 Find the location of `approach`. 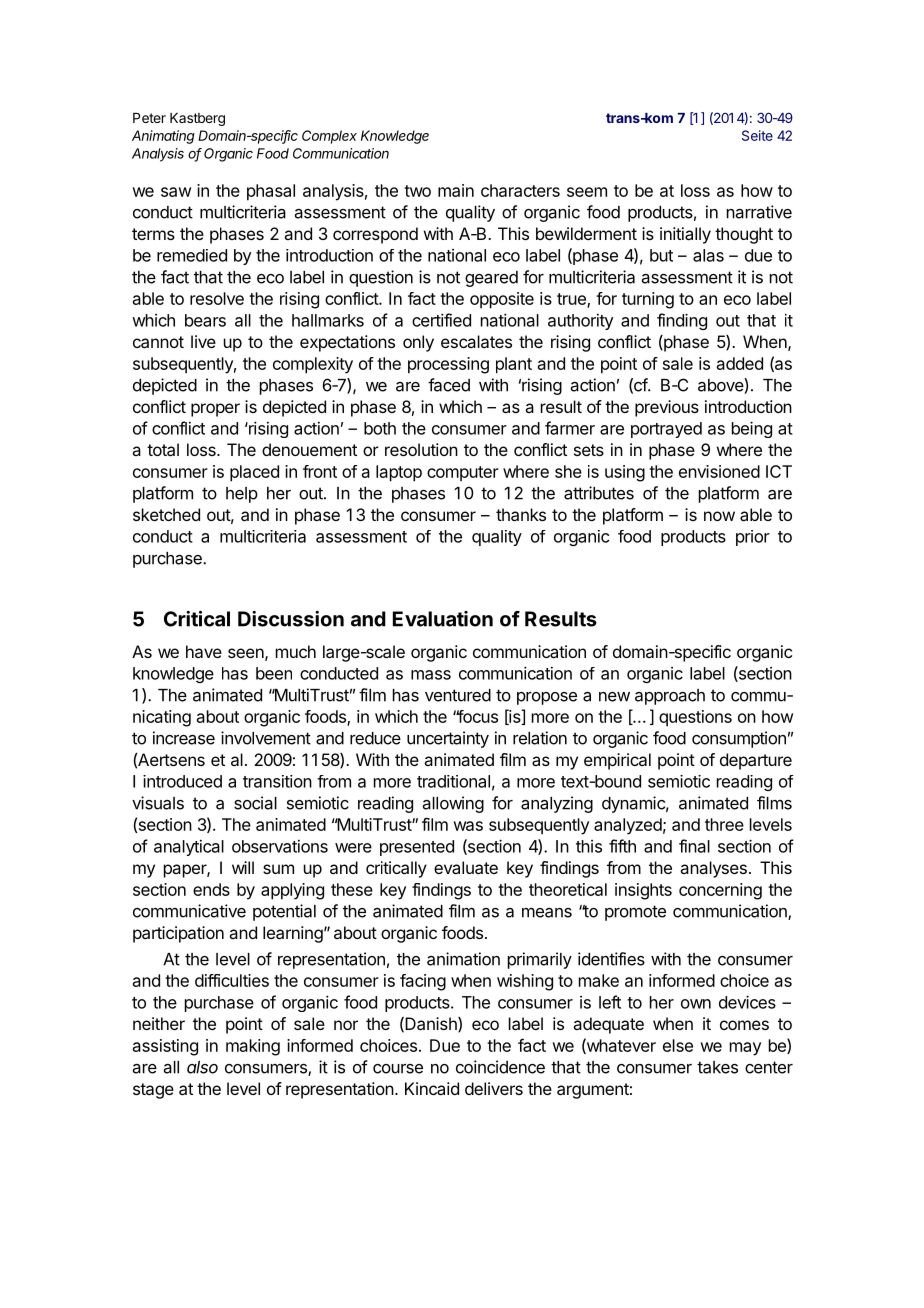

approach is located at coordinates (670, 697).
